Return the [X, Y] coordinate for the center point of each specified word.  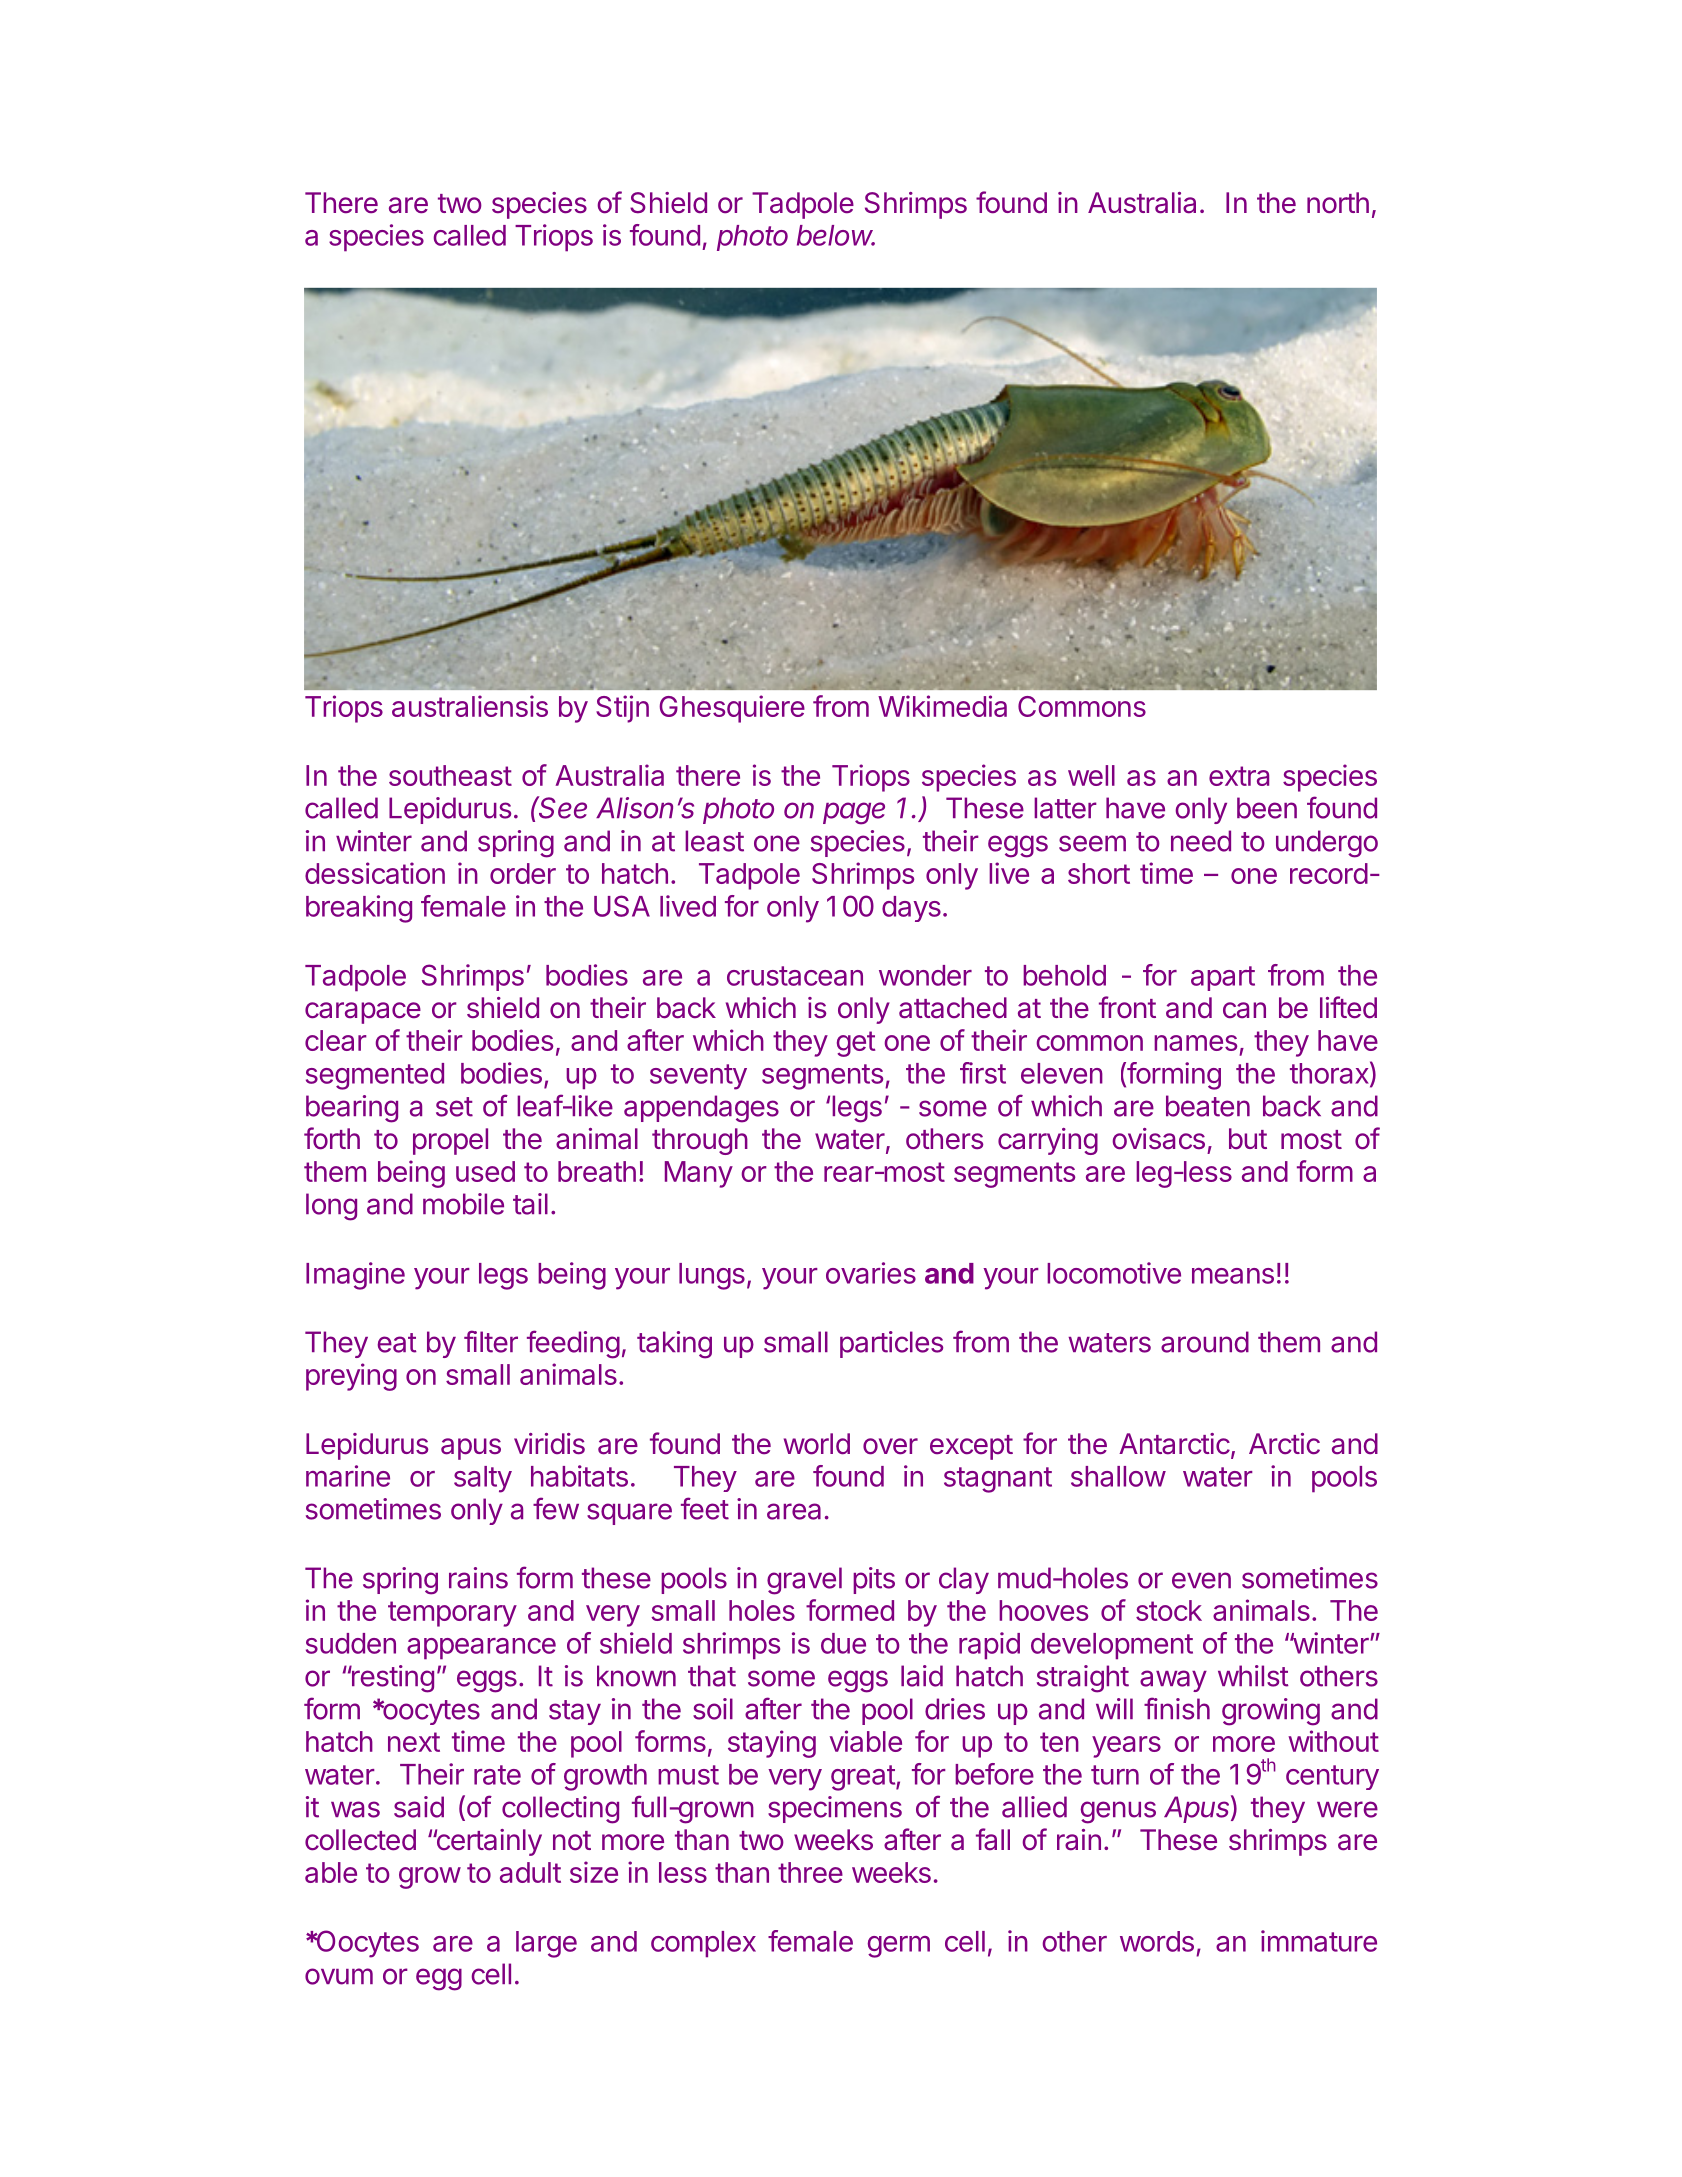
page [854, 813]
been [1267, 808]
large [546, 1944]
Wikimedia [942, 706]
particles [891, 1344]
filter [491, 1341]
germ [899, 1947]
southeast [450, 775]
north [1338, 203]
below [836, 235]
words [1157, 1941]
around [1205, 1342]
